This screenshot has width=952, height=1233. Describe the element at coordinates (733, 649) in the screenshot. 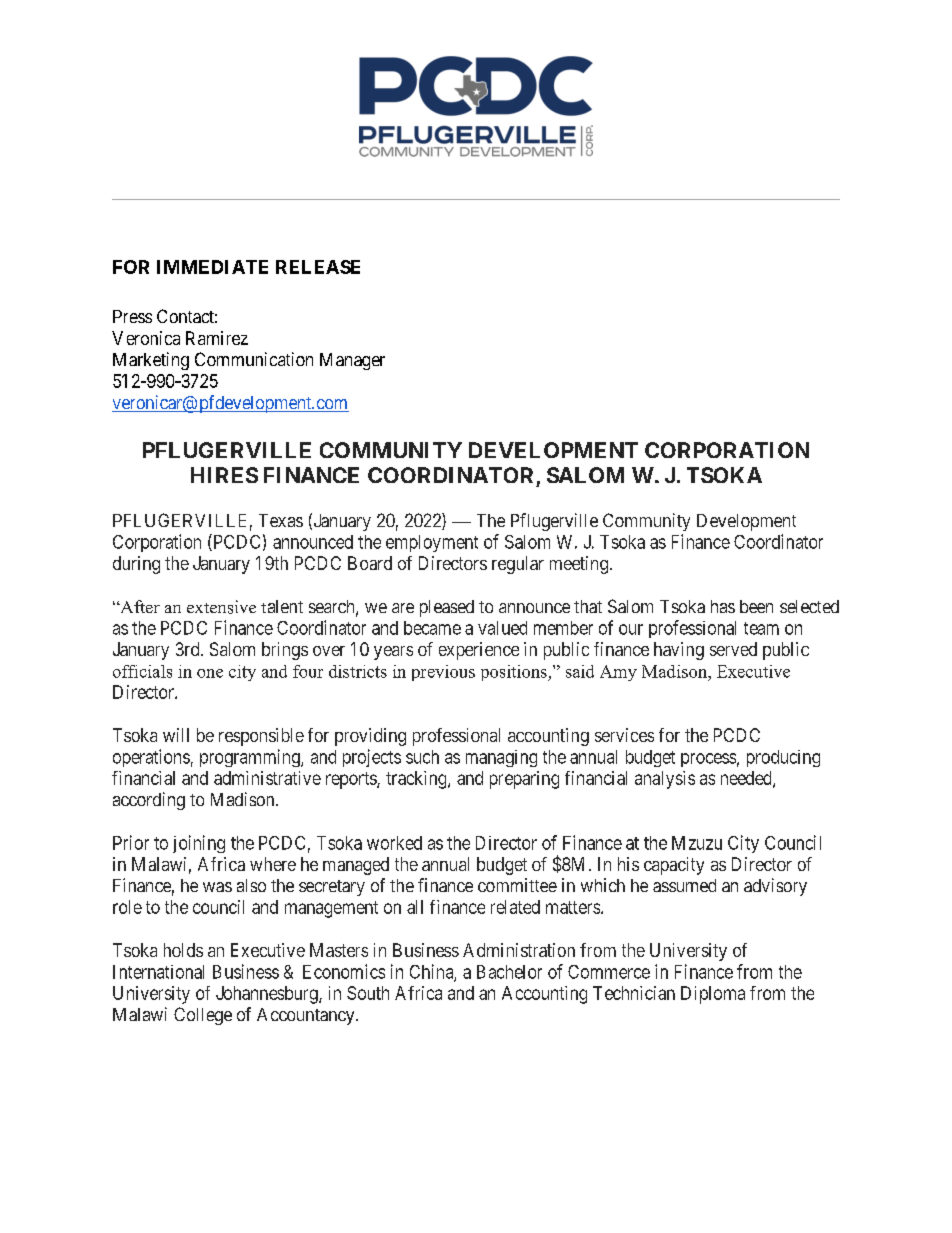

I see `served` at that location.
